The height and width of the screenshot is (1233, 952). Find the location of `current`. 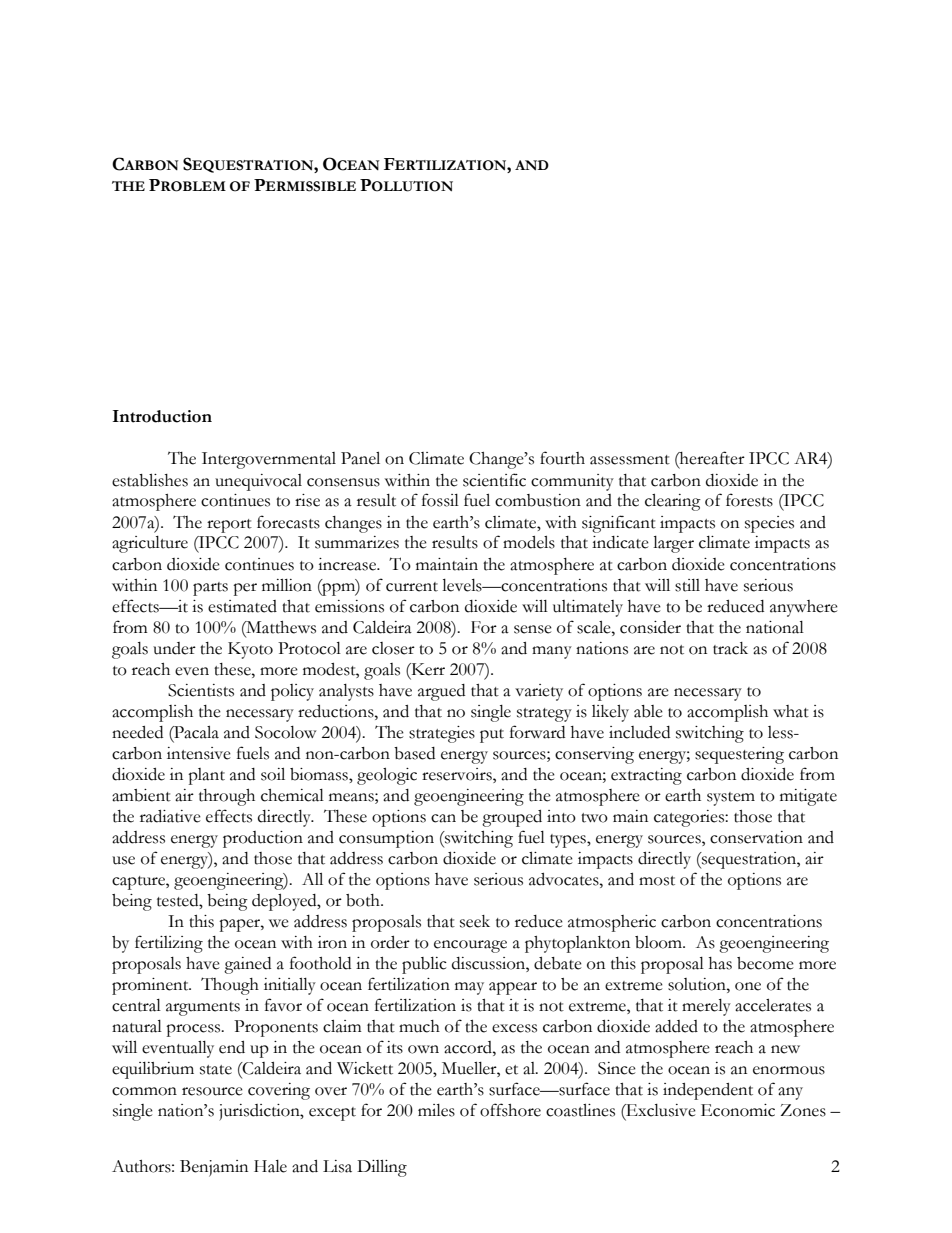

current is located at coordinates (412, 587).
